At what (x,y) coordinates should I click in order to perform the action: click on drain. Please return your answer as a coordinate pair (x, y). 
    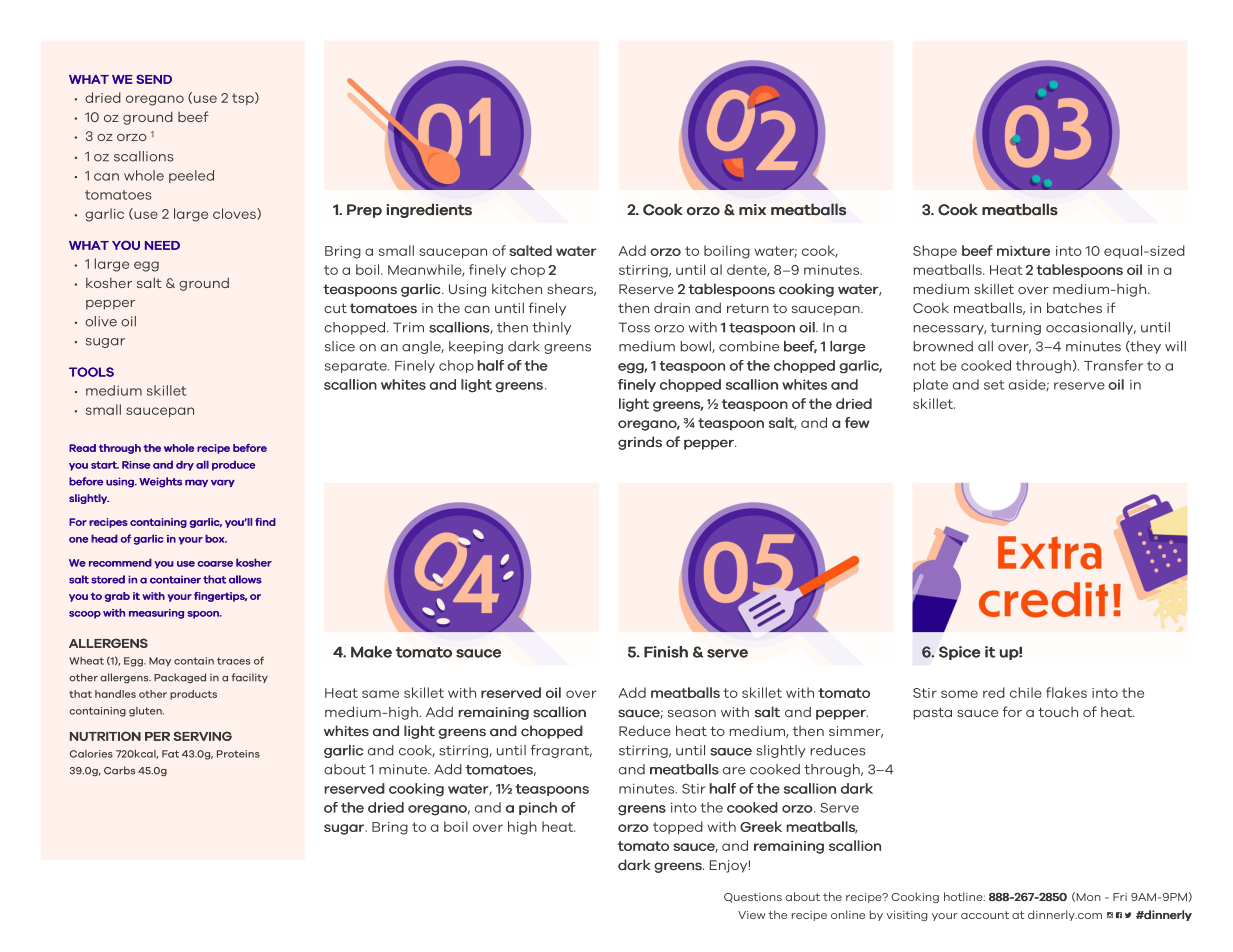
    Looking at the image, I should click on (672, 307).
